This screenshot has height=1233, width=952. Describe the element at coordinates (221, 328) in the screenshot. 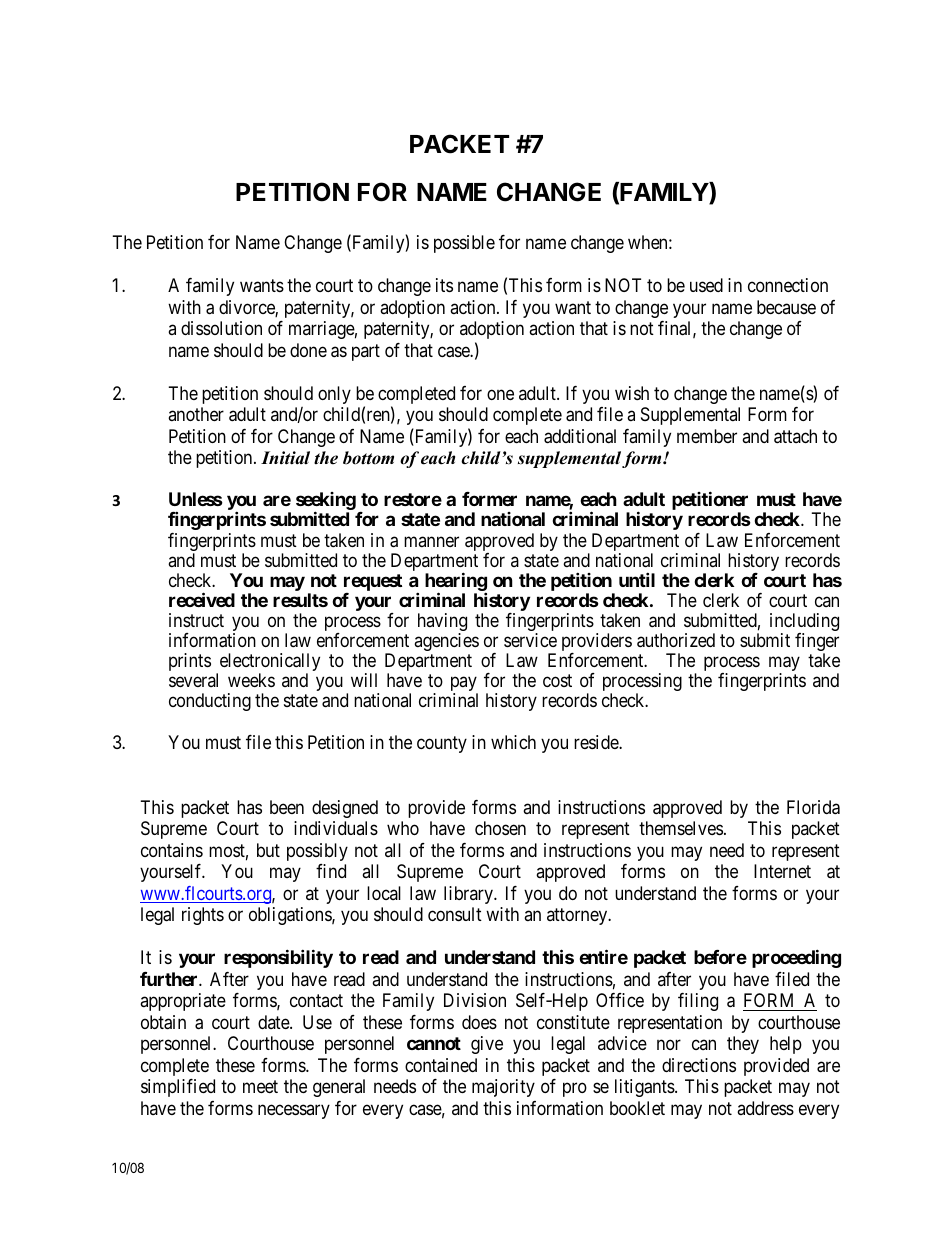

I see `dissolution` at that location.
